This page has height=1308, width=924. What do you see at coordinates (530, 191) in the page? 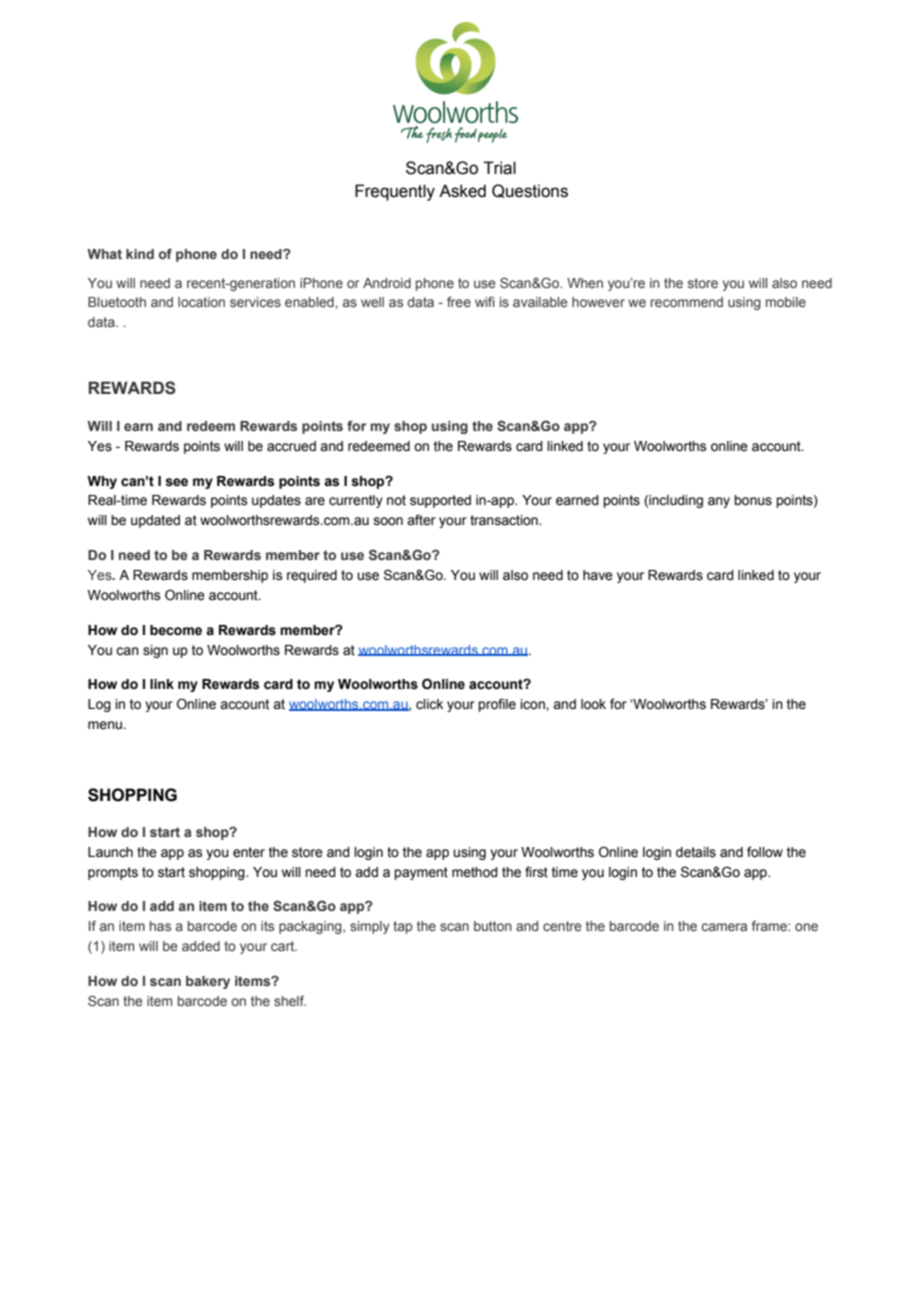
I see `Questions` at bounding box center [530, 191].
